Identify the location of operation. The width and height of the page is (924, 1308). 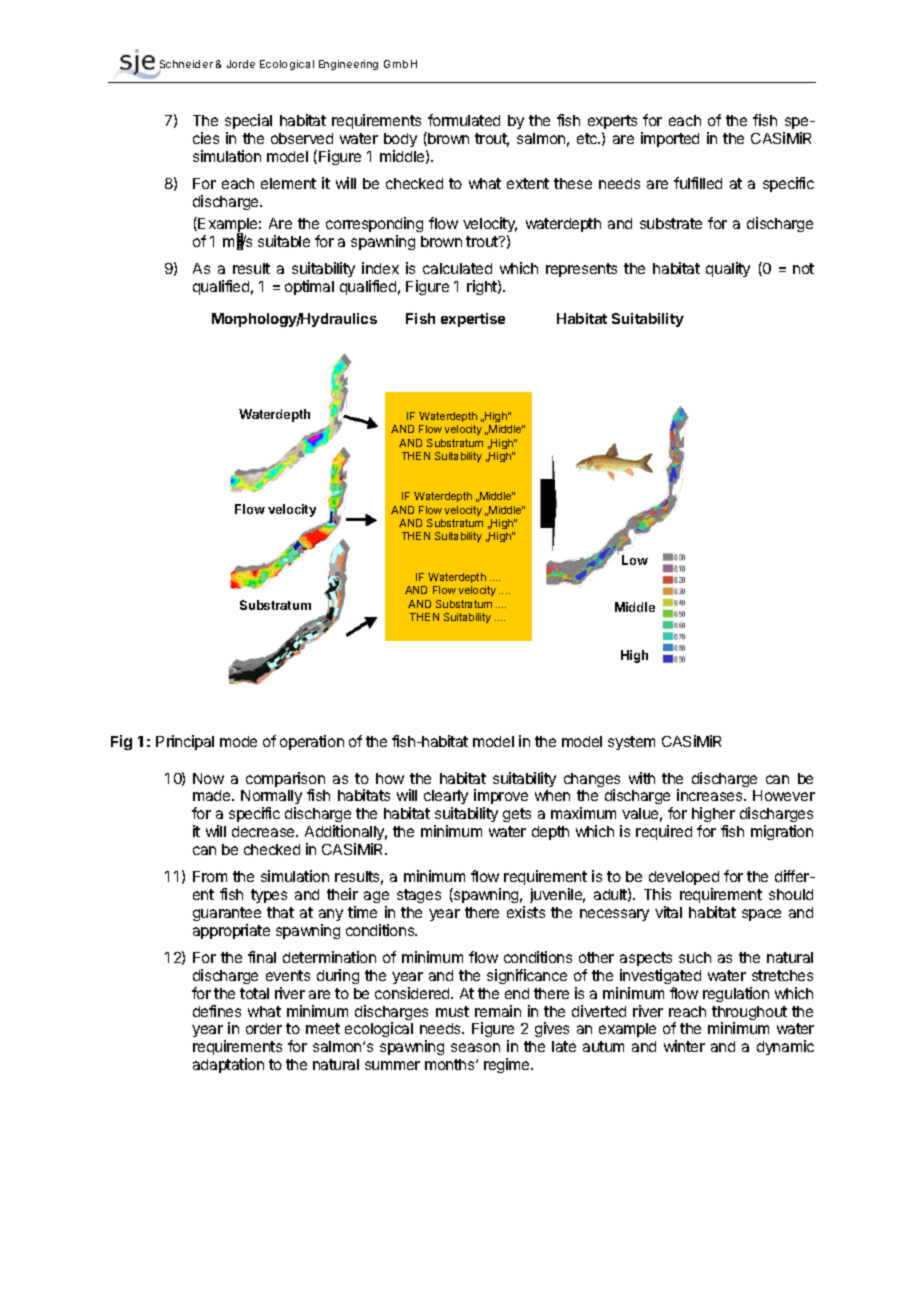
(312, 742).
